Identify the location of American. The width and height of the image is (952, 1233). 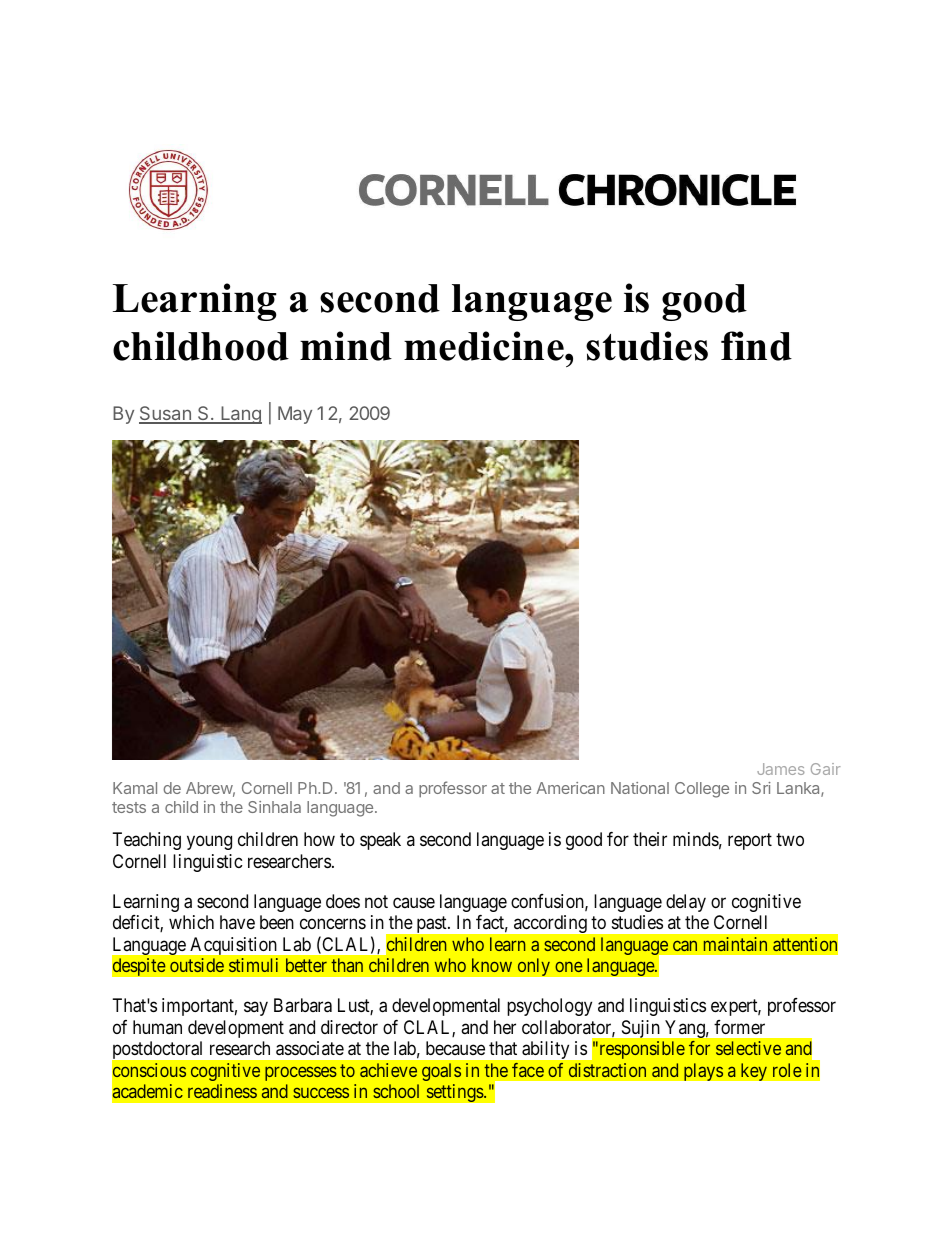
(570, 788).
